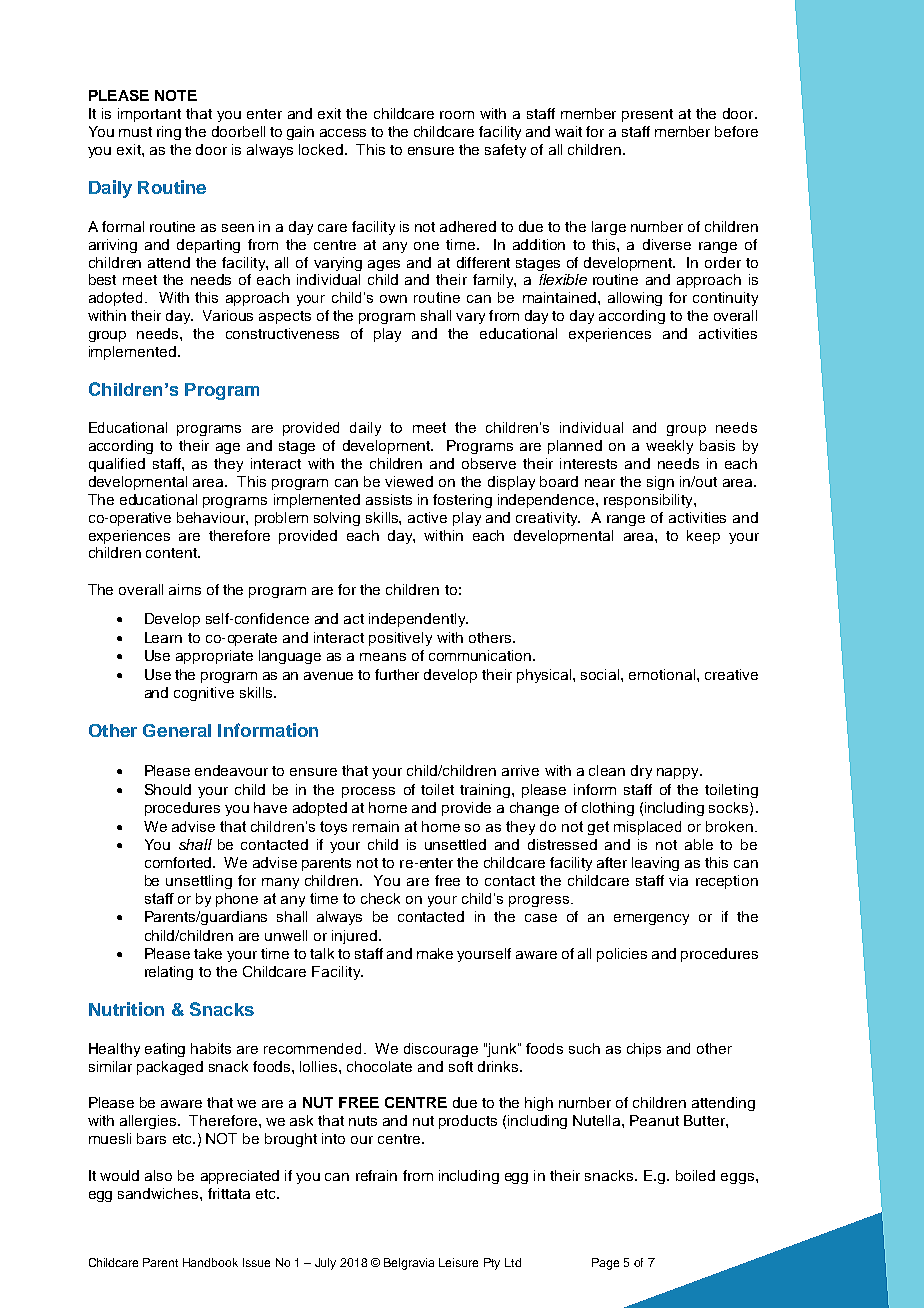  I want to click on sandwiches, so click(159, 1193).
